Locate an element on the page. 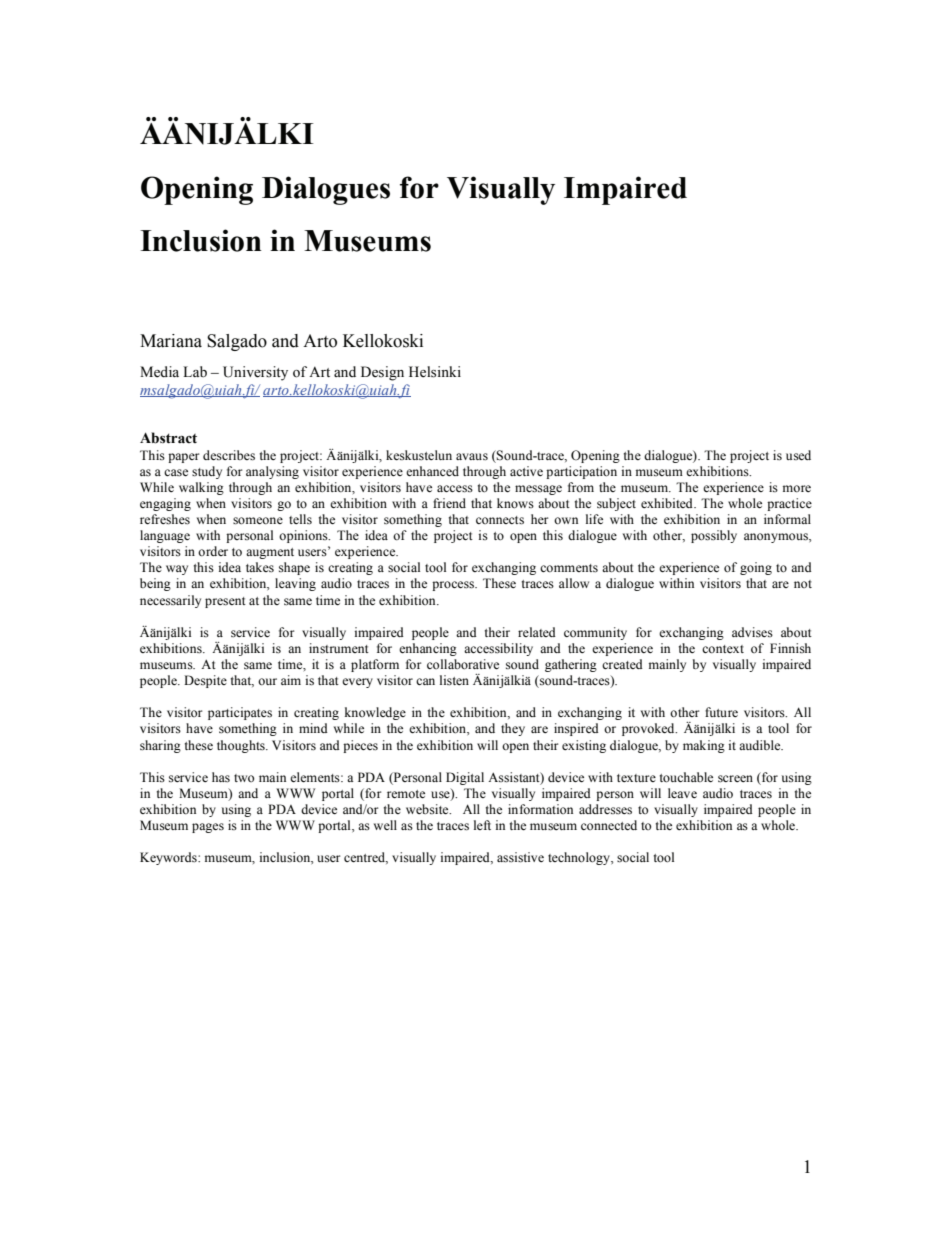  context is located at coordinates (723, 649).
